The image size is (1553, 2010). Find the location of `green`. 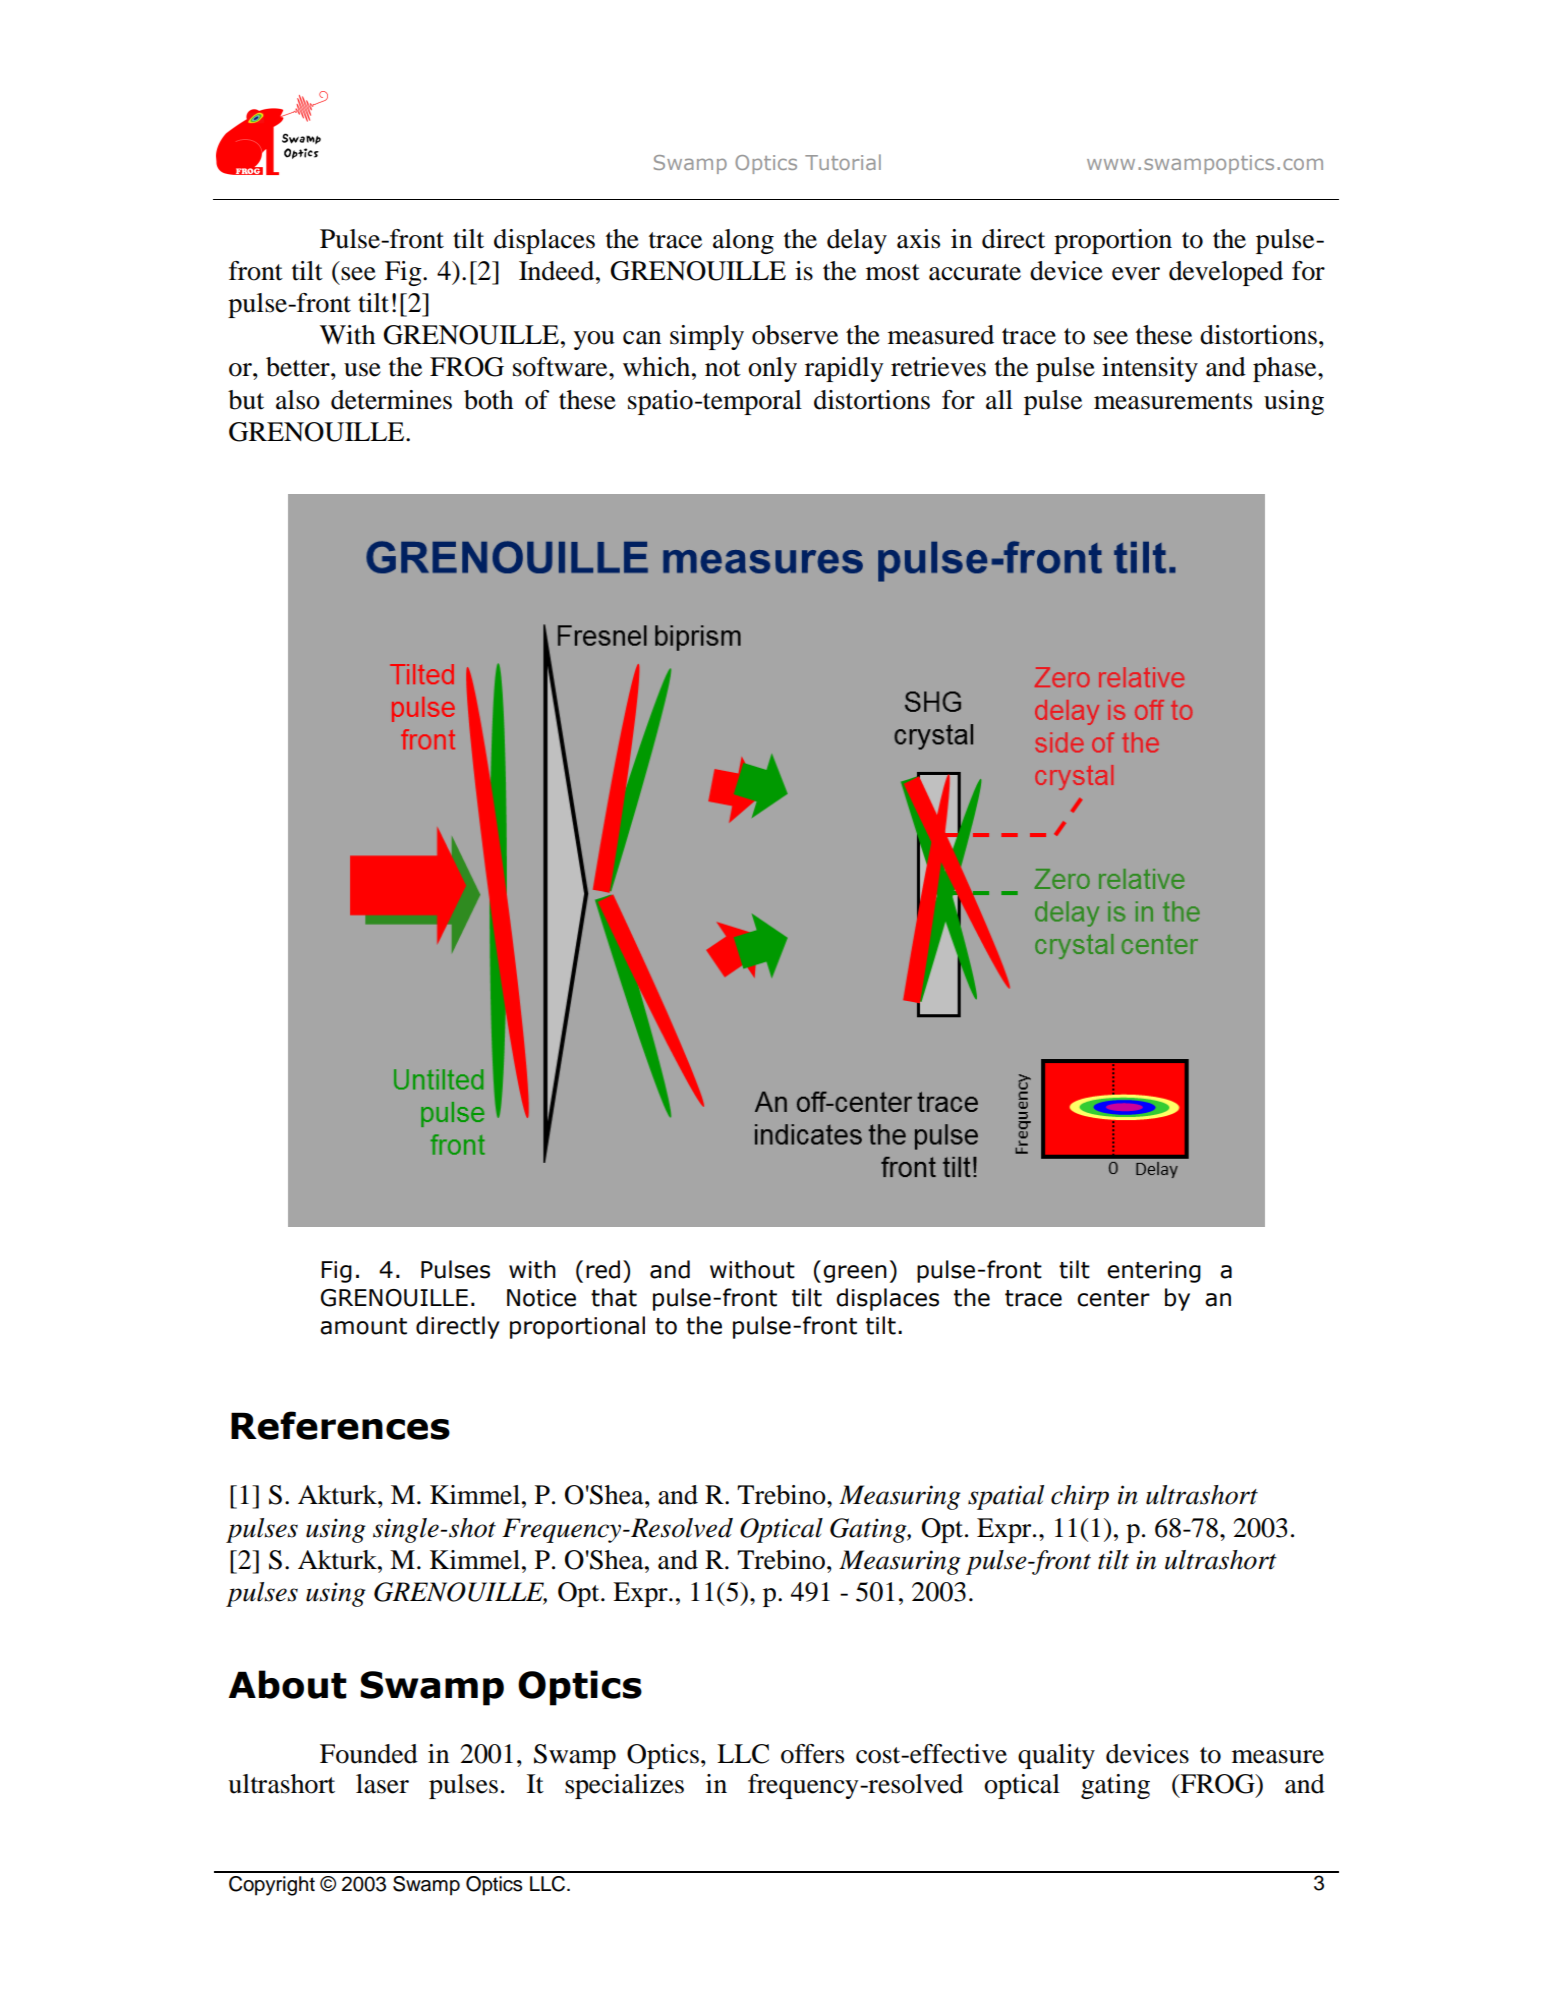

green is located at coordinates (855, 1274).
